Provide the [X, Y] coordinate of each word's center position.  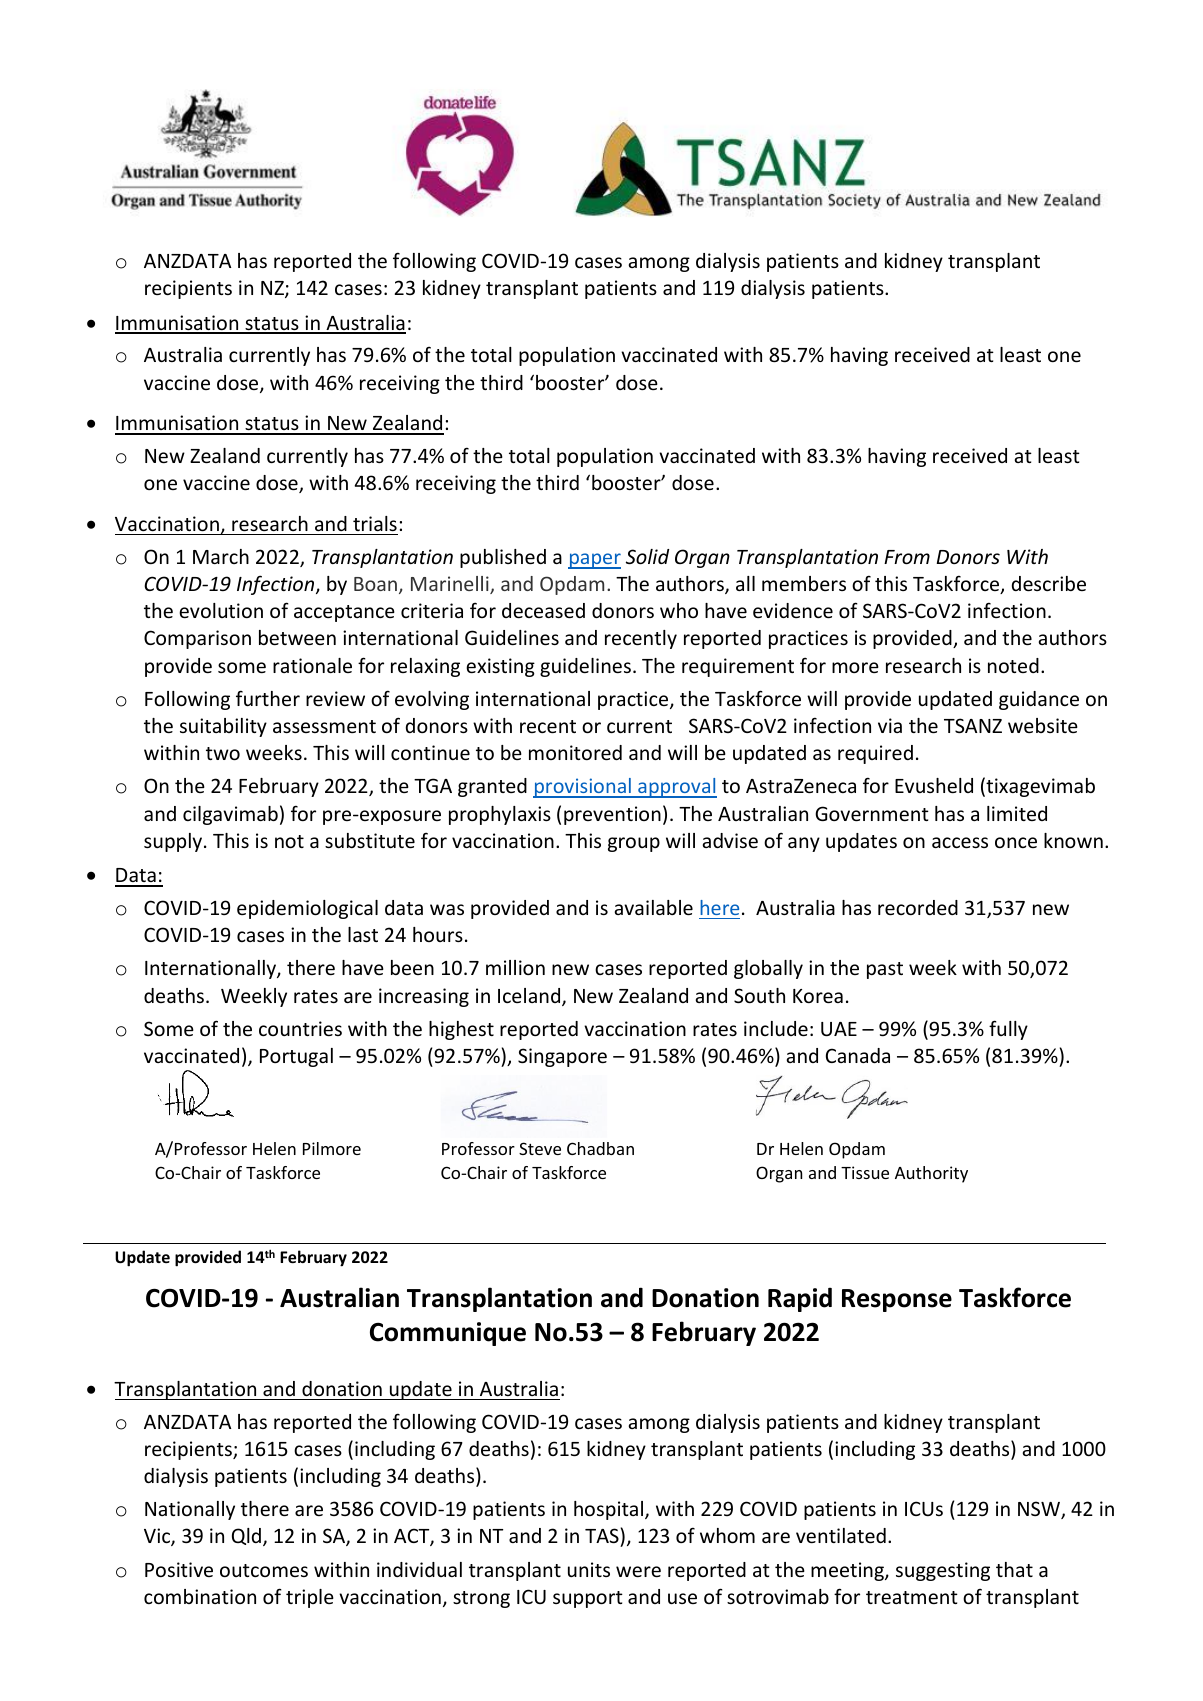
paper [594, 561]
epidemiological [307, 909]
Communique [448, 1334]
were [638, 1571]
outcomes [264, 1570]
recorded [918, 907]
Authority [931, 1174]
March [221, 556]
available [653, 907]
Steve [540, 1148]
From [907, 557]
